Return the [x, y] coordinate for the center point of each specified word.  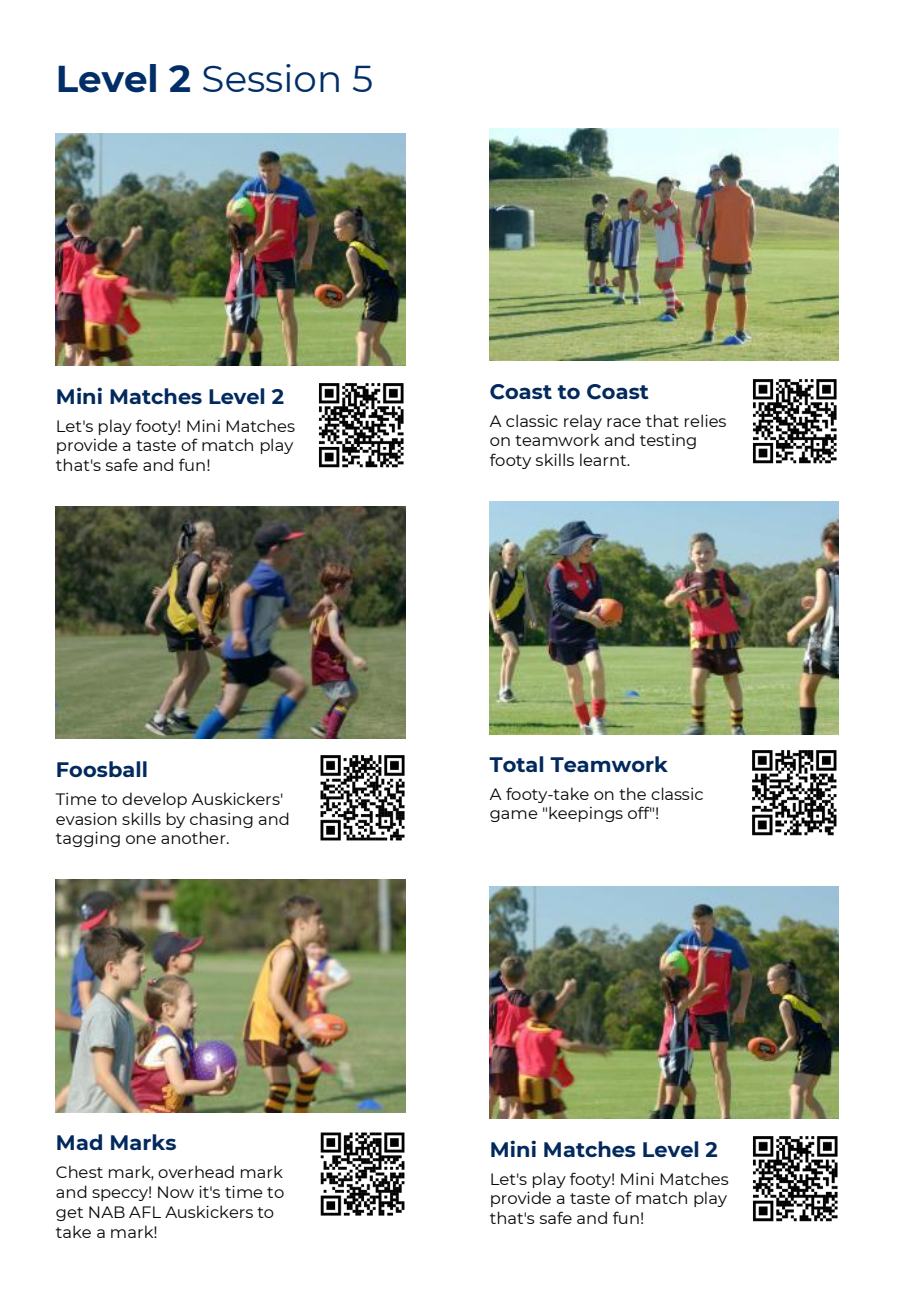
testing [668, 441]
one [141, 839]
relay [583, 422]
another [194, 837]
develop [154, 800]
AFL [145, 1212]
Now [176, 1192]
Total [516, 764]
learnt [604, 459]
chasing [221, 820]
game [514, 816]
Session [271, 78]
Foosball [102, 769]
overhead [196, 1171]
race [624, 422]
